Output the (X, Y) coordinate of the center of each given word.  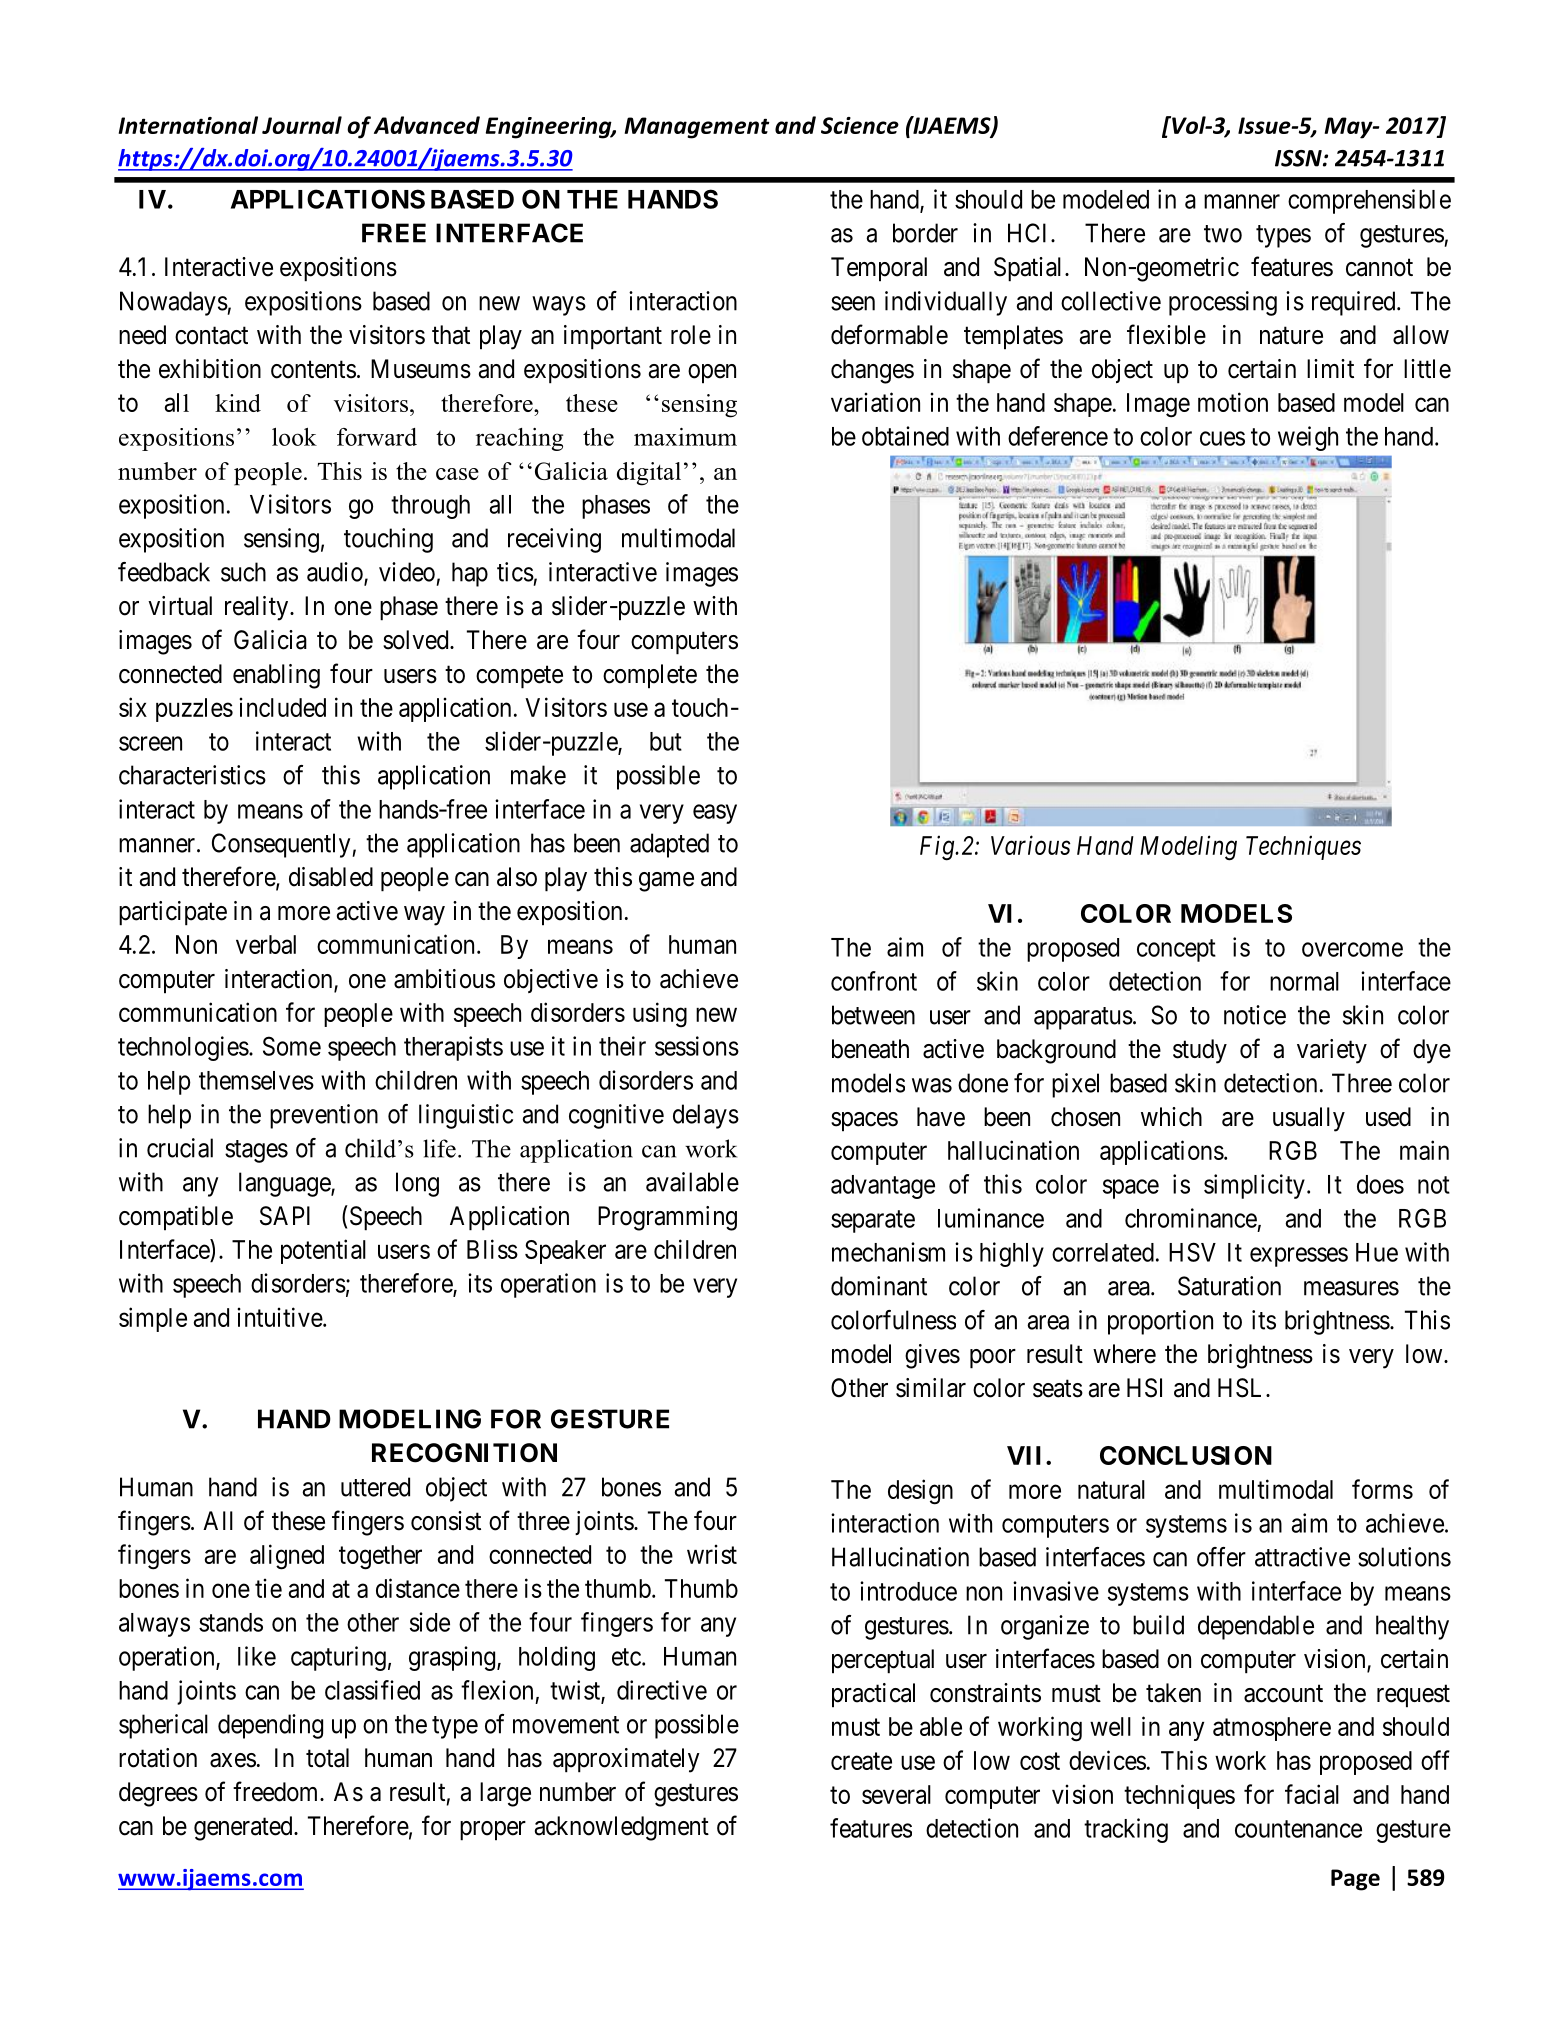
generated (244, 1828)
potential (323, 1251)
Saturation (1229, 1286)
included (282, 707)
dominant (879, 1286)
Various (1031, 845)
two (1223, 234)
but (666, 741)
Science (860, 125)
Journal (302, 125)
